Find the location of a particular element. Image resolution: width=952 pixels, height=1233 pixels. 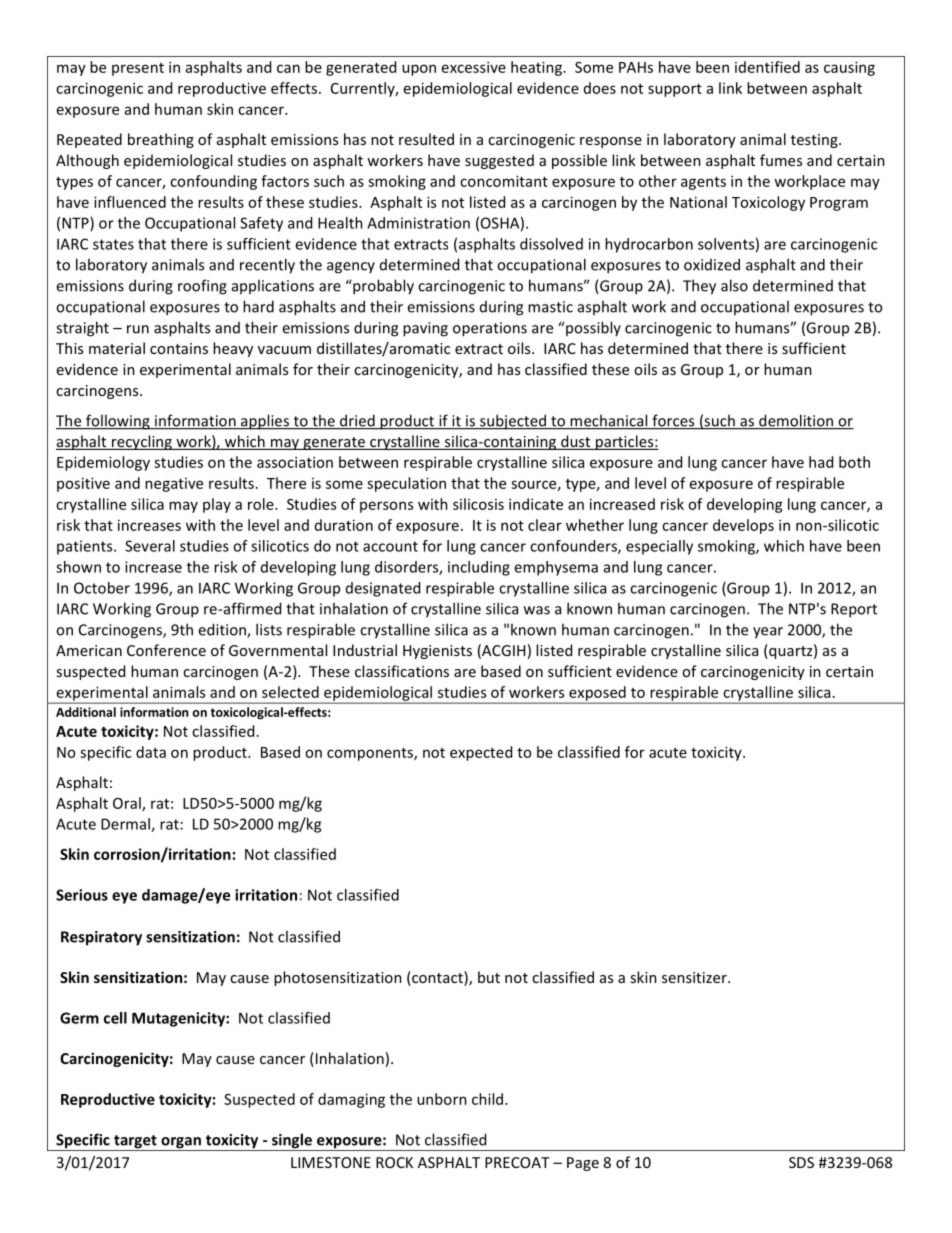

recycling is located at coordinates (141, 442).
